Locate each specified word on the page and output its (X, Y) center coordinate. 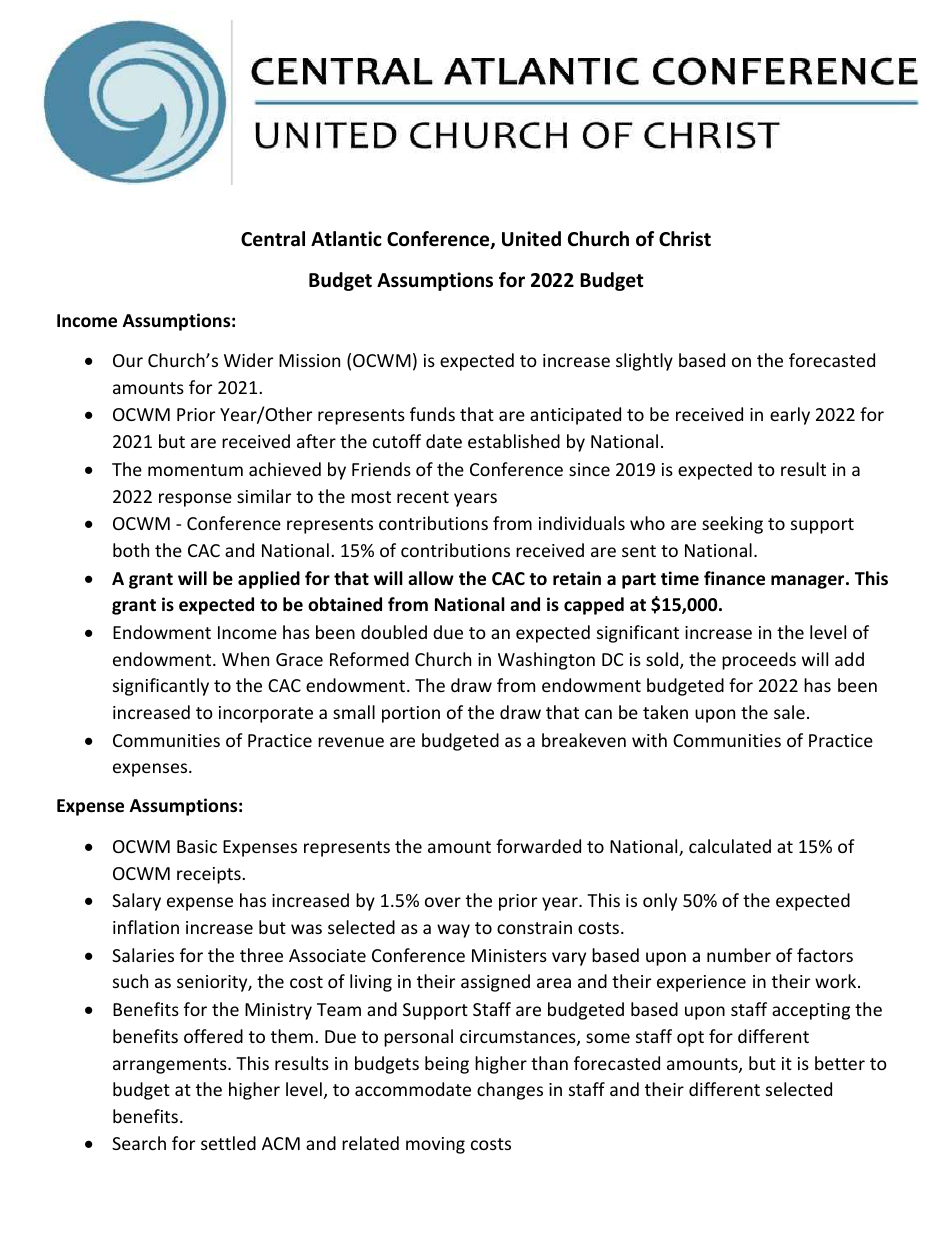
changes (510, 1091)
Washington (546, 661)
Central (273, 239)
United (531, 239)
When (245, 659)
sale (789, 712)
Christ (685, 239)
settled (228, 1143)
